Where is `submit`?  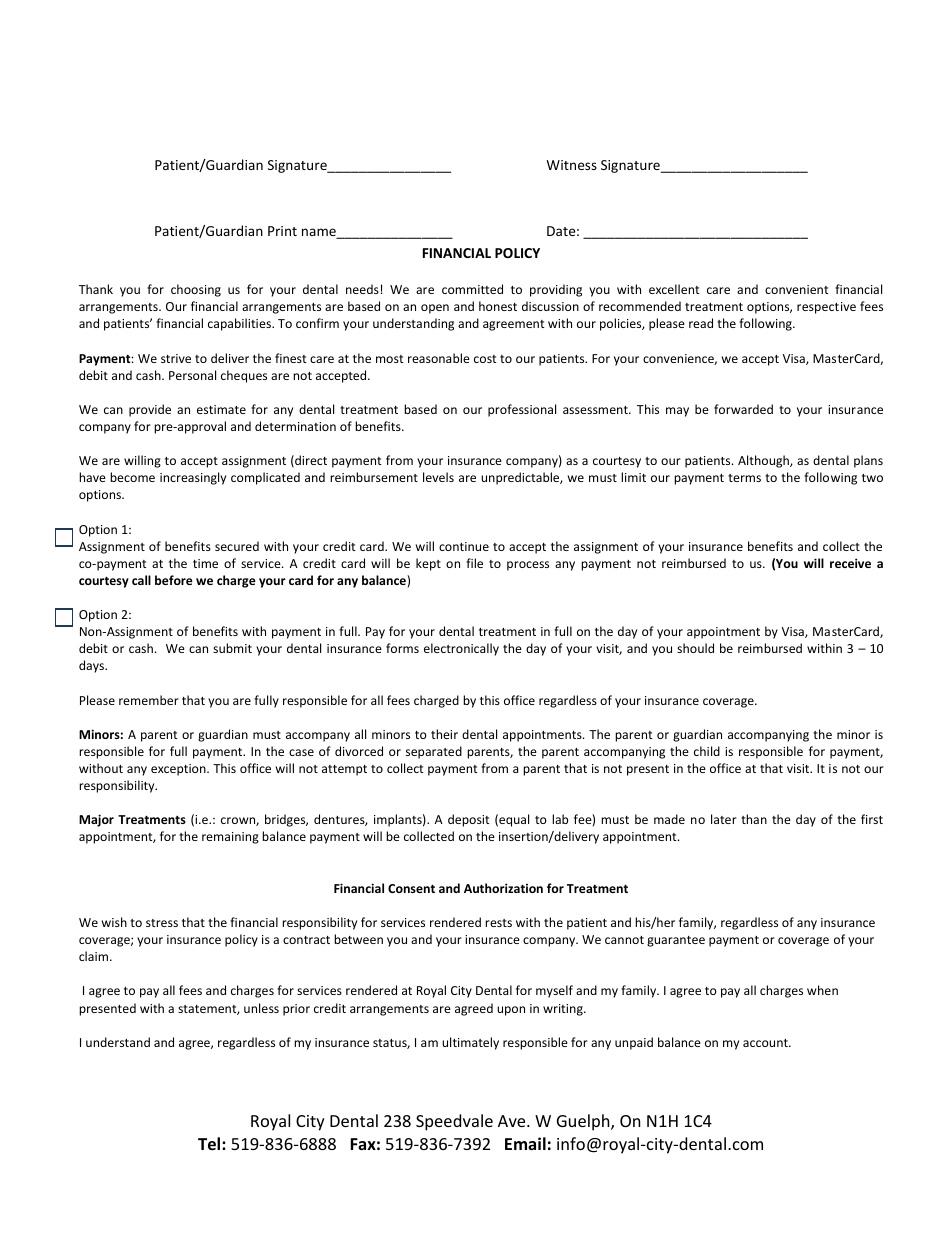 submit is located at coordinates (232, 648).
